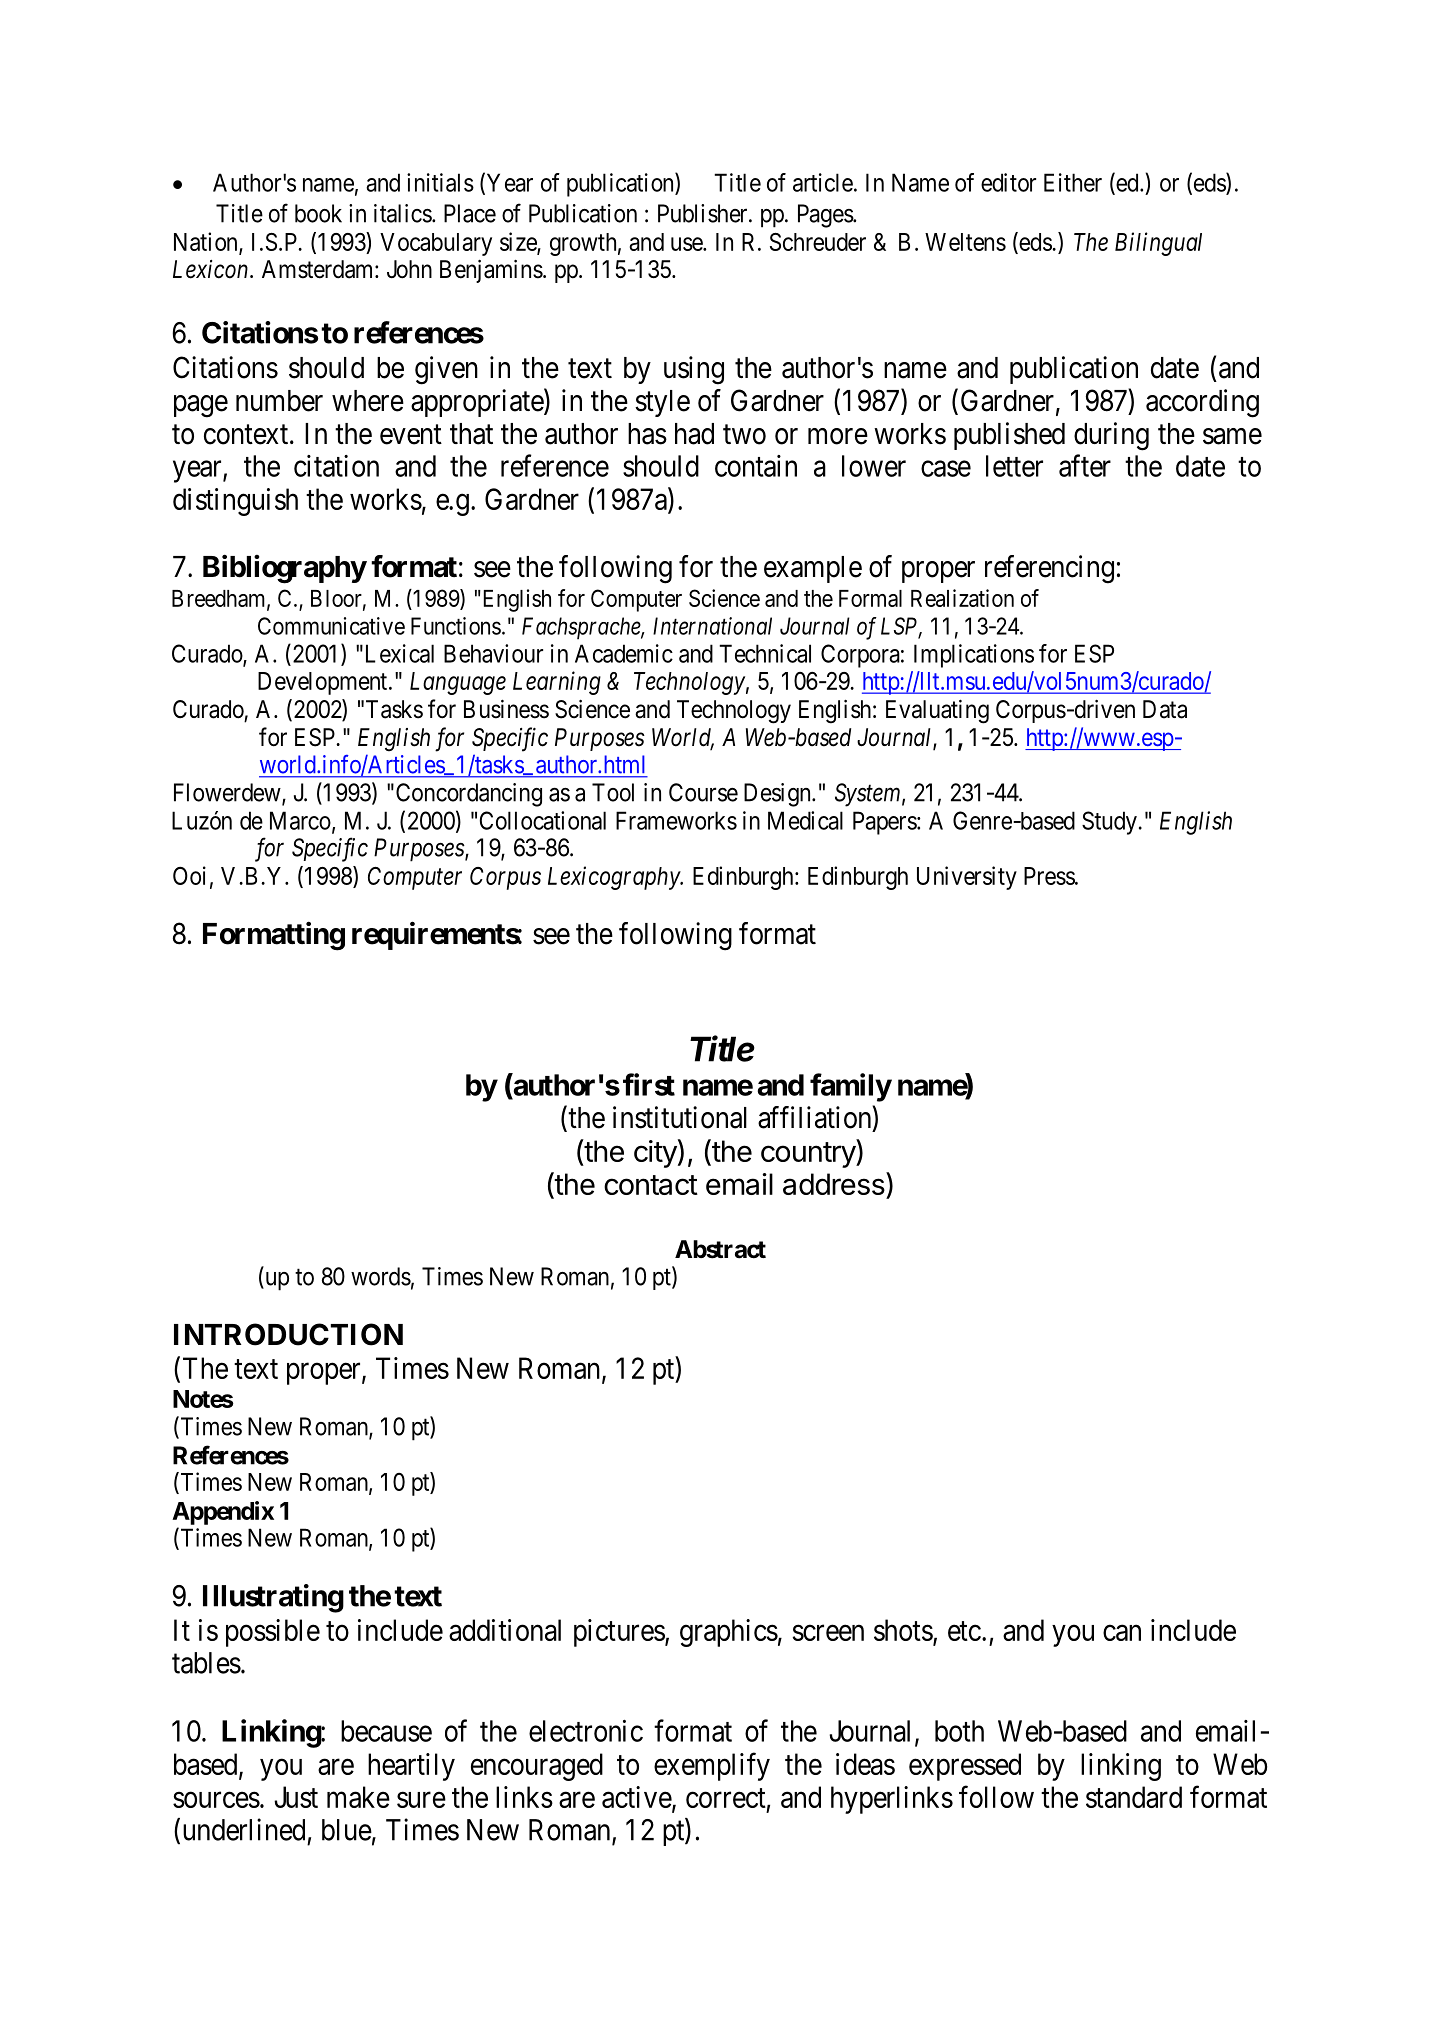 This screenshot has width=1439, height=2036. What do you see at coordinates (1158, 244) in the screenshot?
I see `Bilingual` at bounding box center [1158, 244].
